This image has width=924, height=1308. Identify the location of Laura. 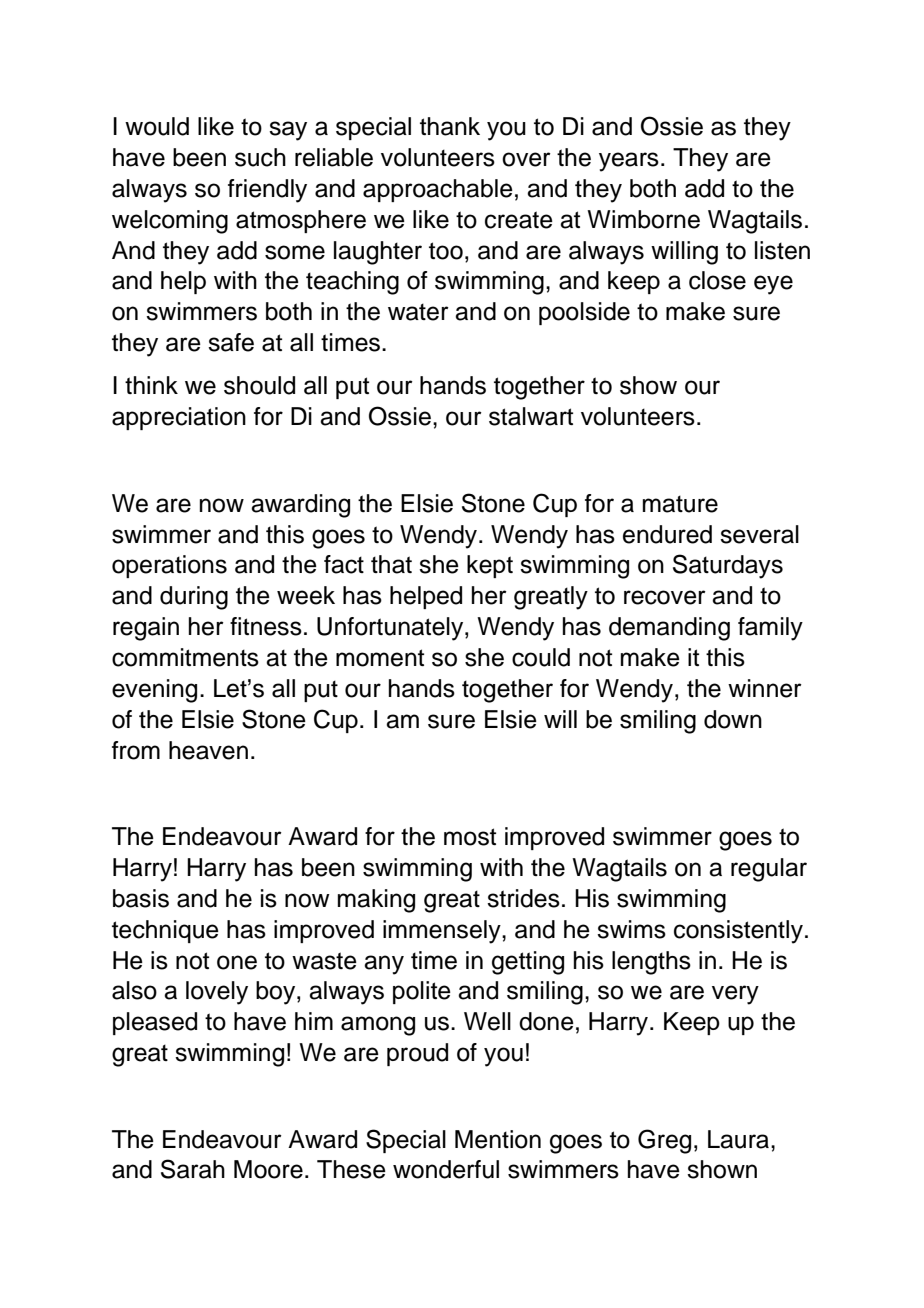
(740, 1139).
